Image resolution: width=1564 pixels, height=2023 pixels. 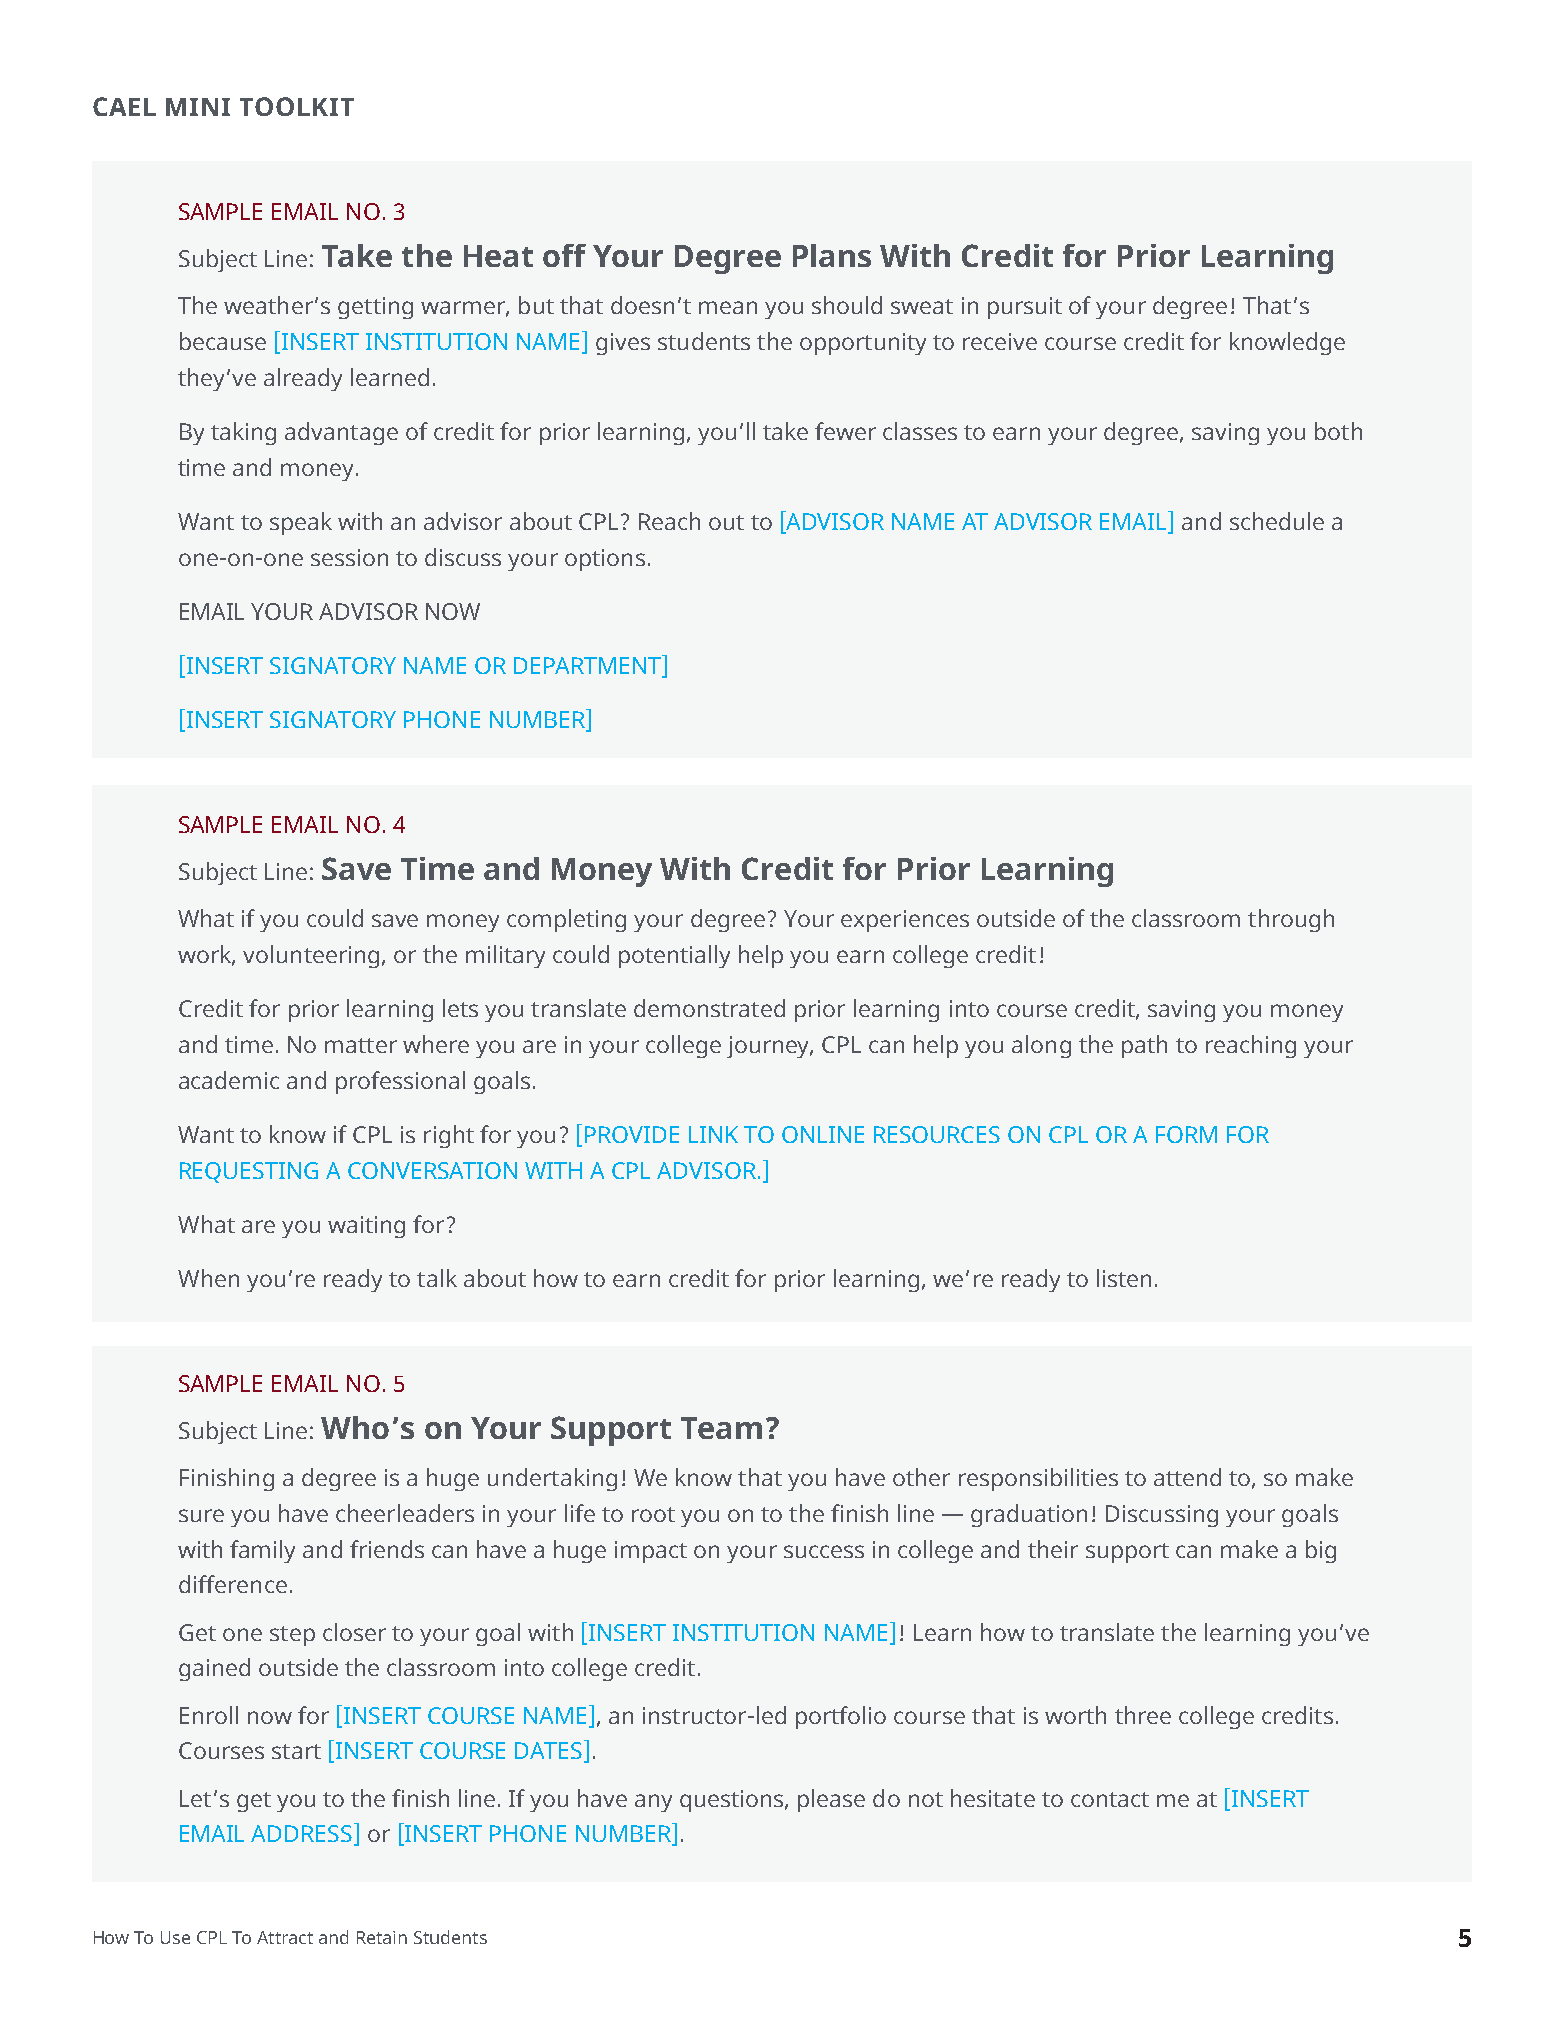 What do you see at coordinates (721, 1428) in the screenshot?
I see `Team` at bounding box center [721, 1428].
